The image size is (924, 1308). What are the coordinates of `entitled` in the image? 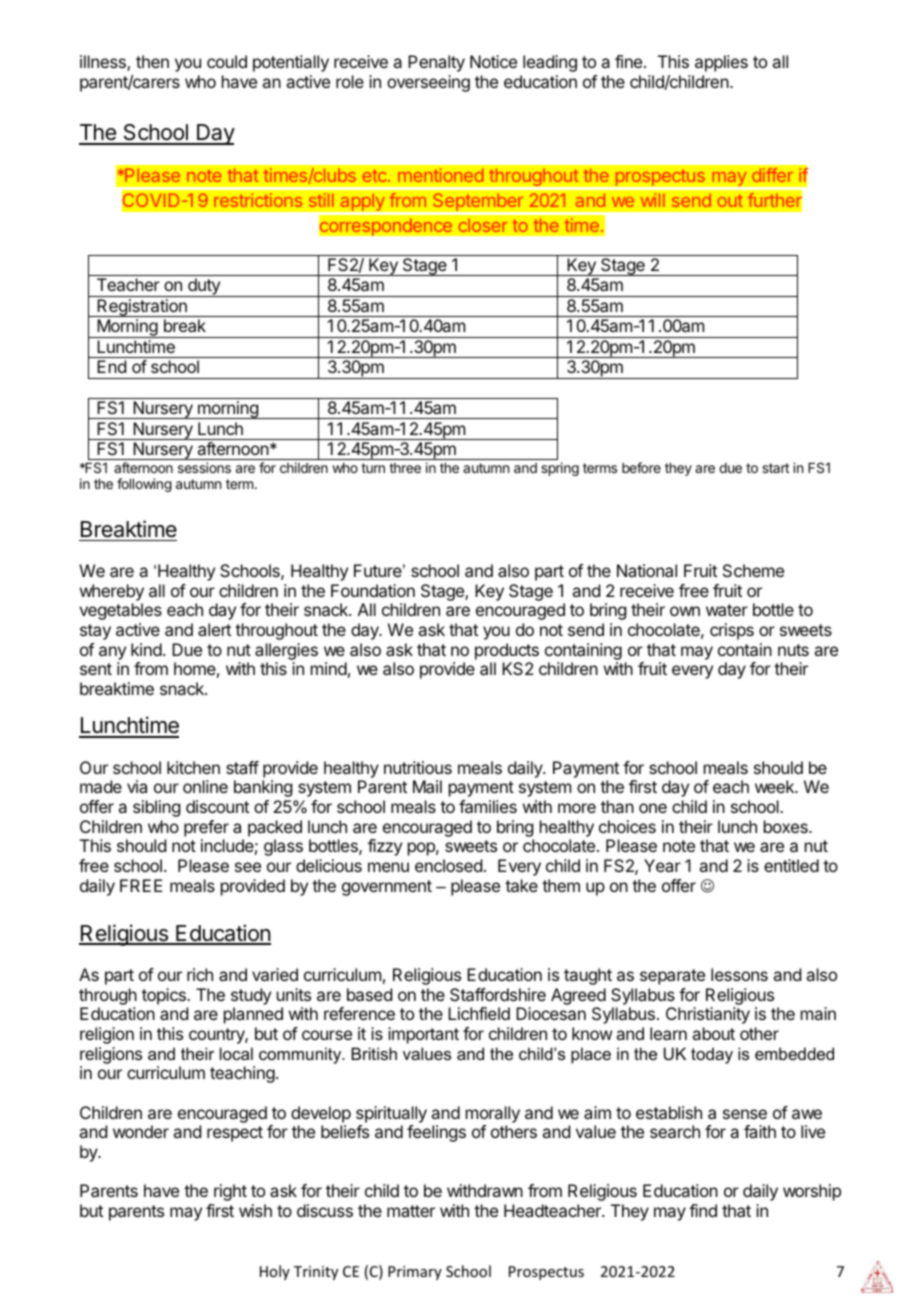 It's located at (791, 865).
